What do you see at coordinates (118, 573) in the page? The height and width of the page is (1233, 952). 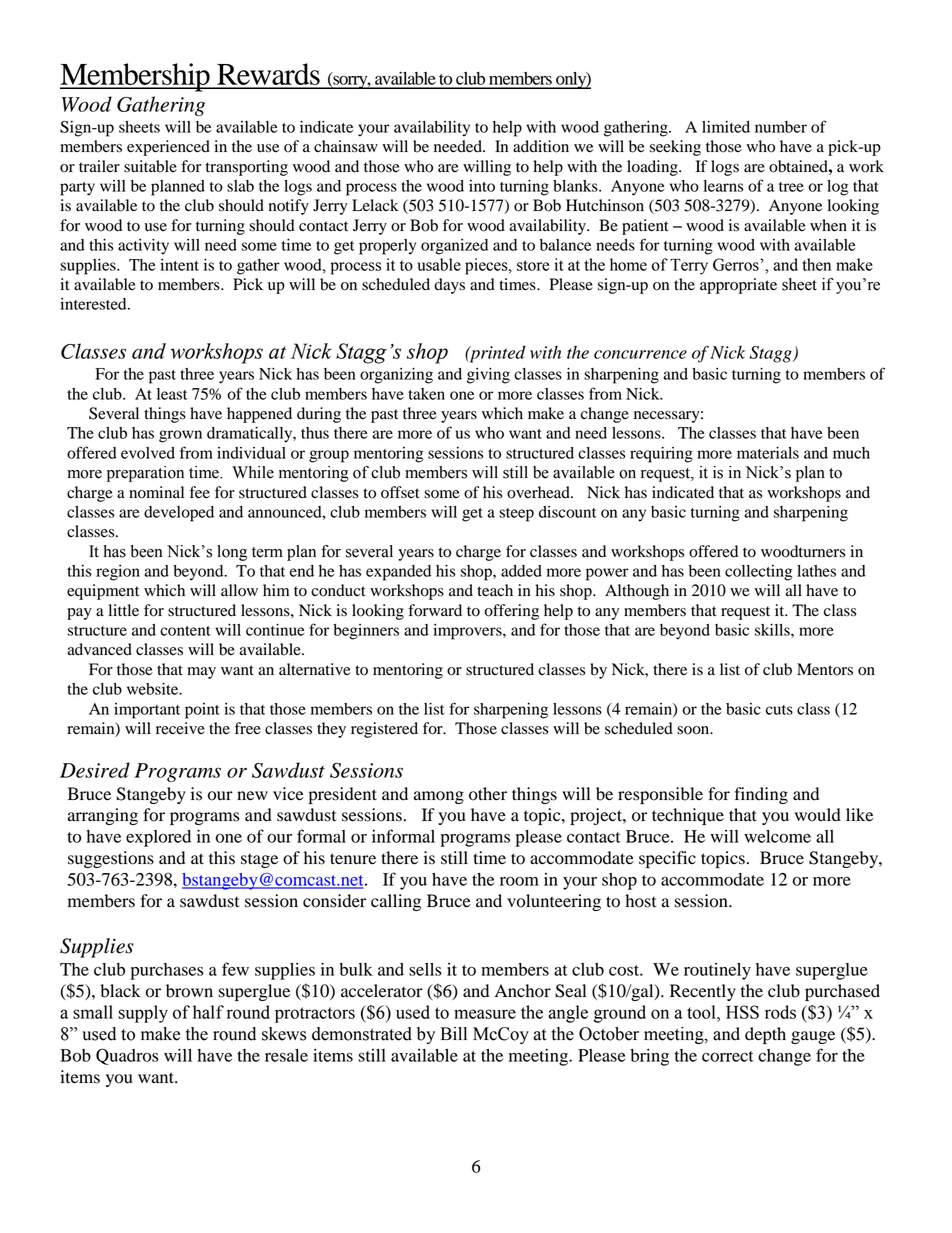 I see `region` at bounding box center [118, 573].
